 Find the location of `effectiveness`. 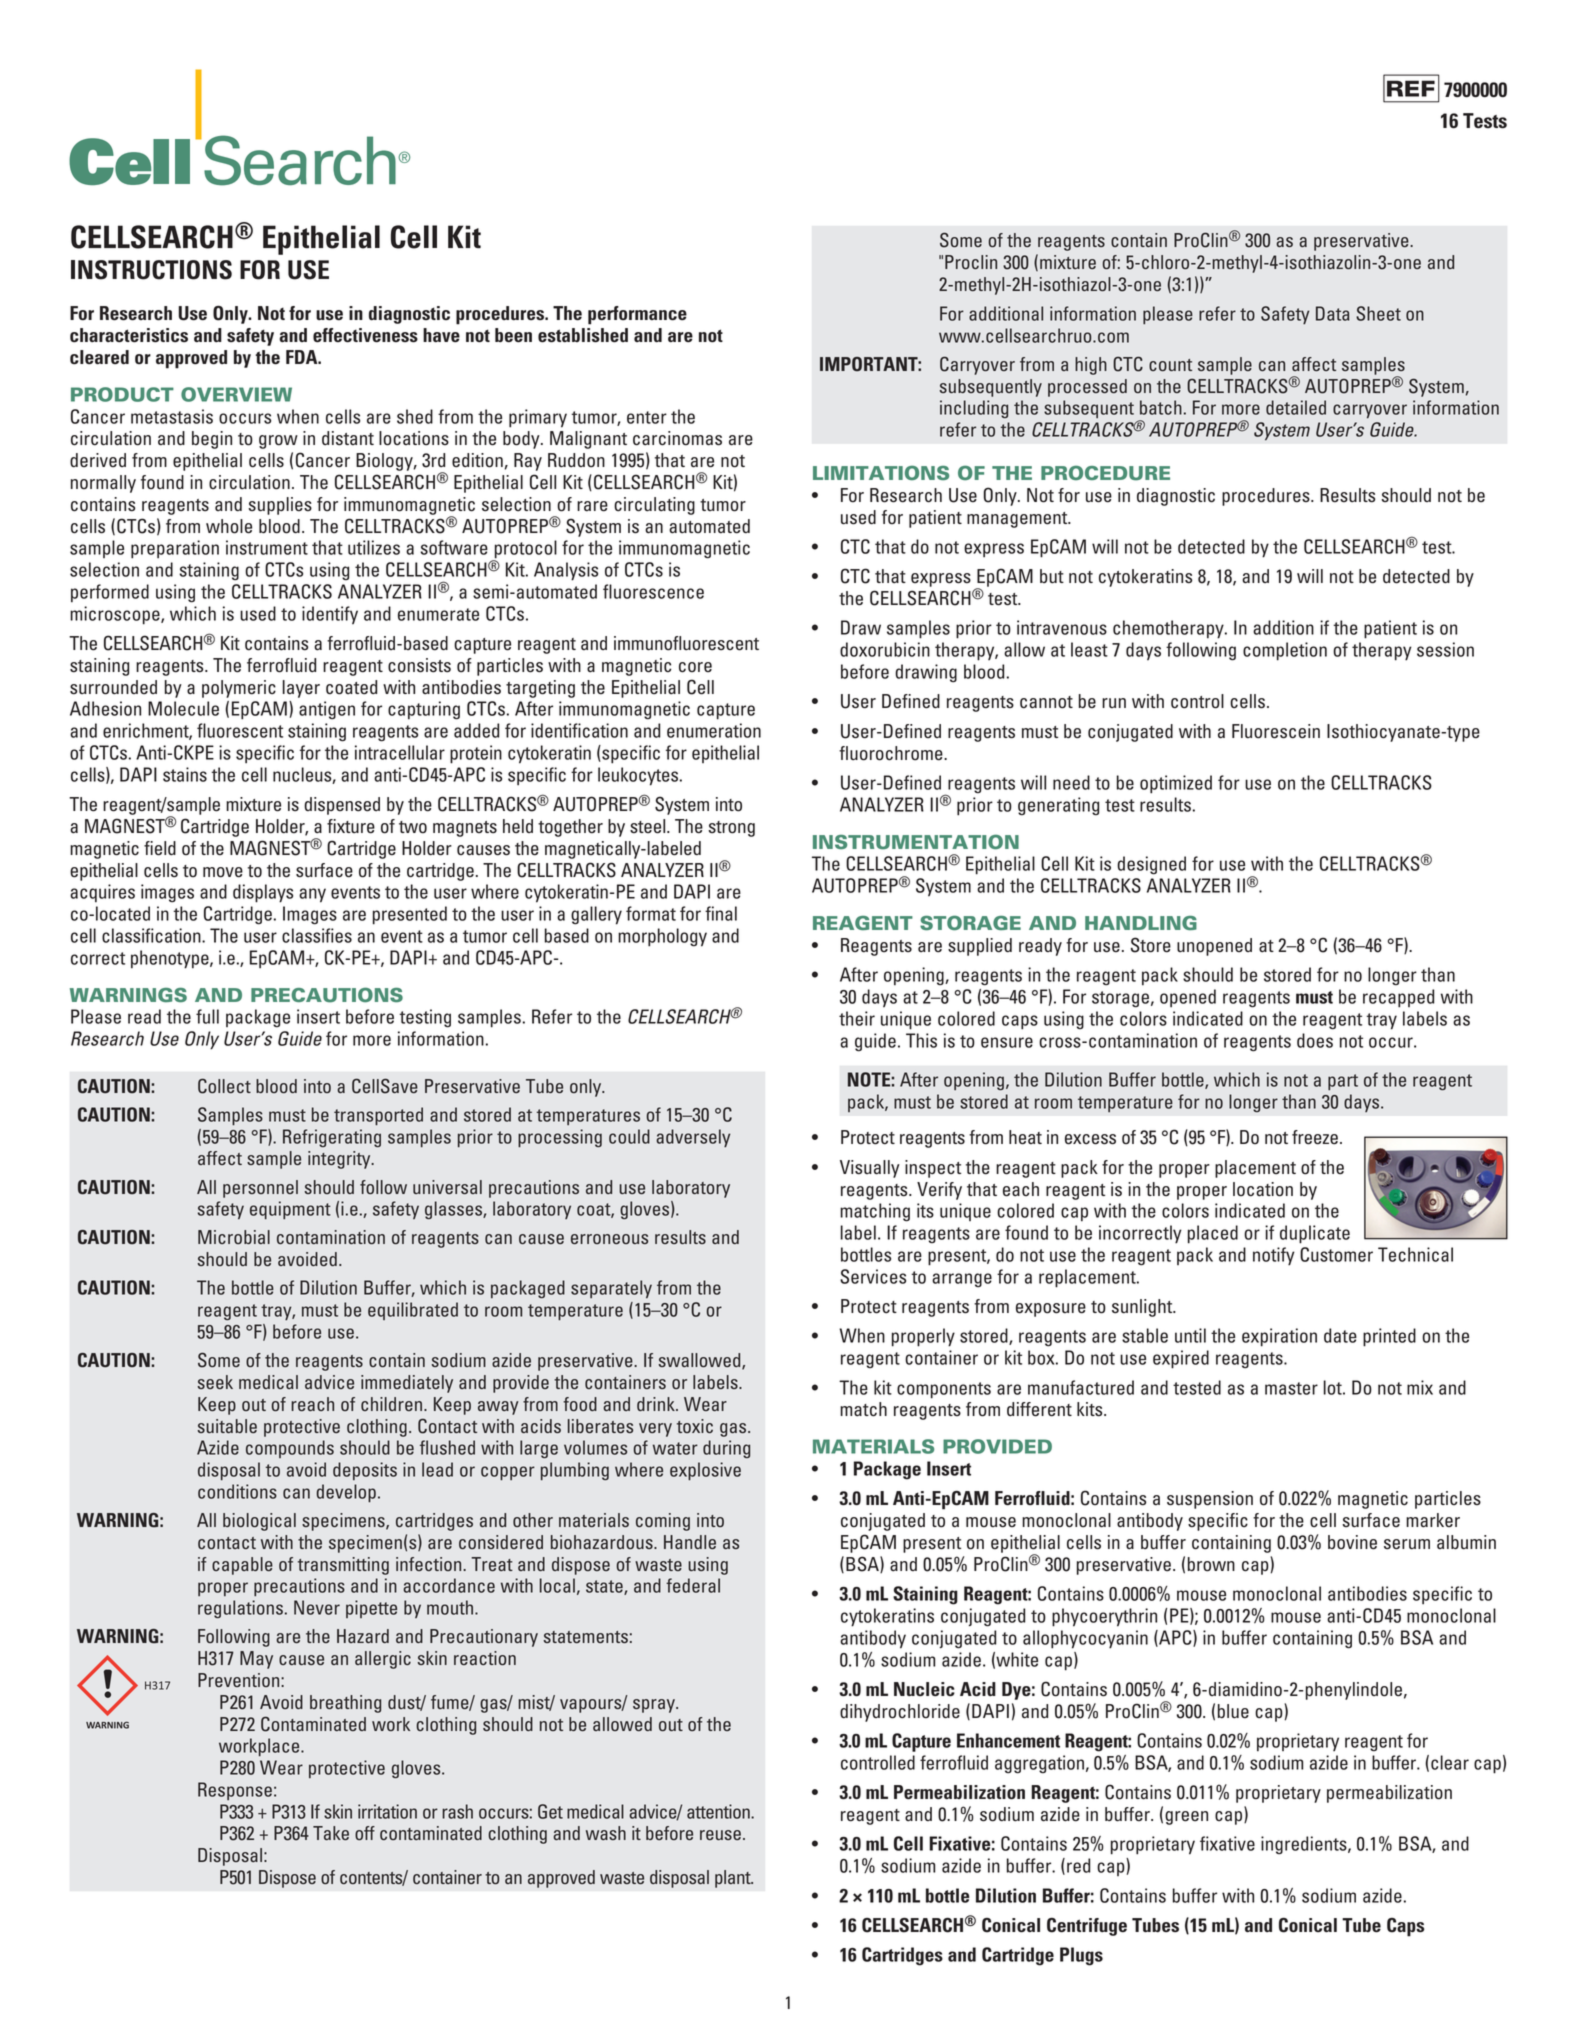

effectiveness is located at coordinates (365, 335).
